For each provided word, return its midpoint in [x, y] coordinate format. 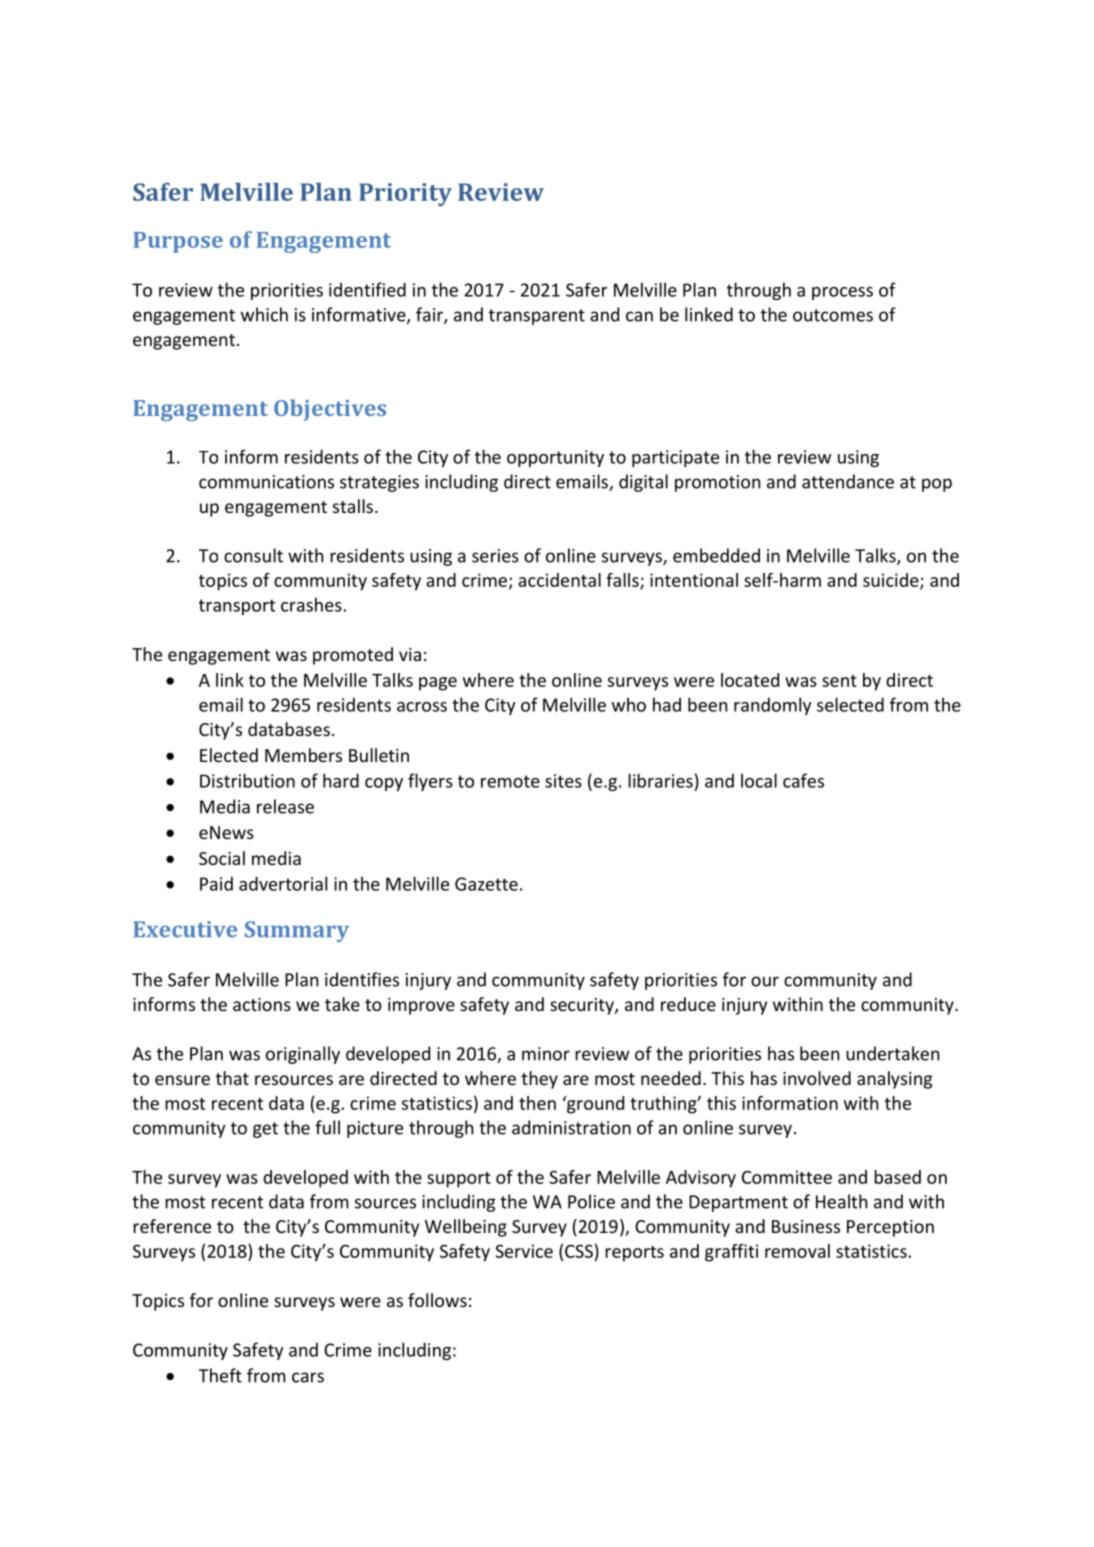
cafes [803, 780]
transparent [537, 317]
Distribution [247, 780]
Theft [220, 1375]
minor [546, 1054]
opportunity [555, 458]
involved [817, 1078]
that [232, 1078]
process [842, 293]
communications [266, 482]
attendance [848, 481]
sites [563, 781]
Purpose [178, 242]
